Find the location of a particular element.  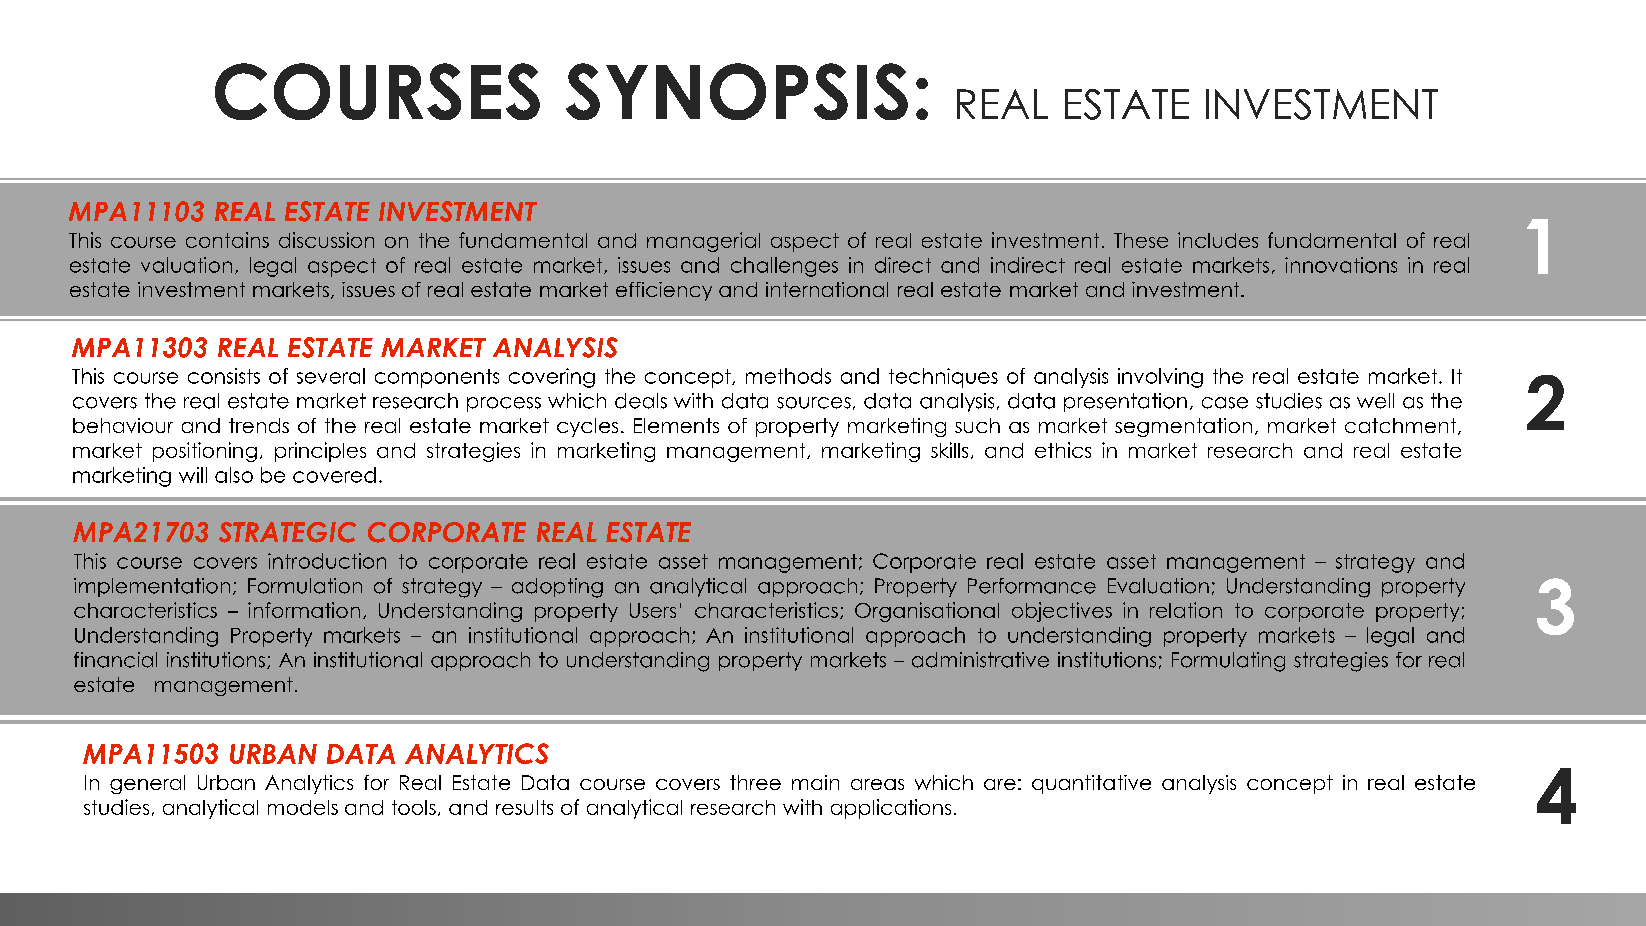

segmentation is located at coordinates (1183, 427).
